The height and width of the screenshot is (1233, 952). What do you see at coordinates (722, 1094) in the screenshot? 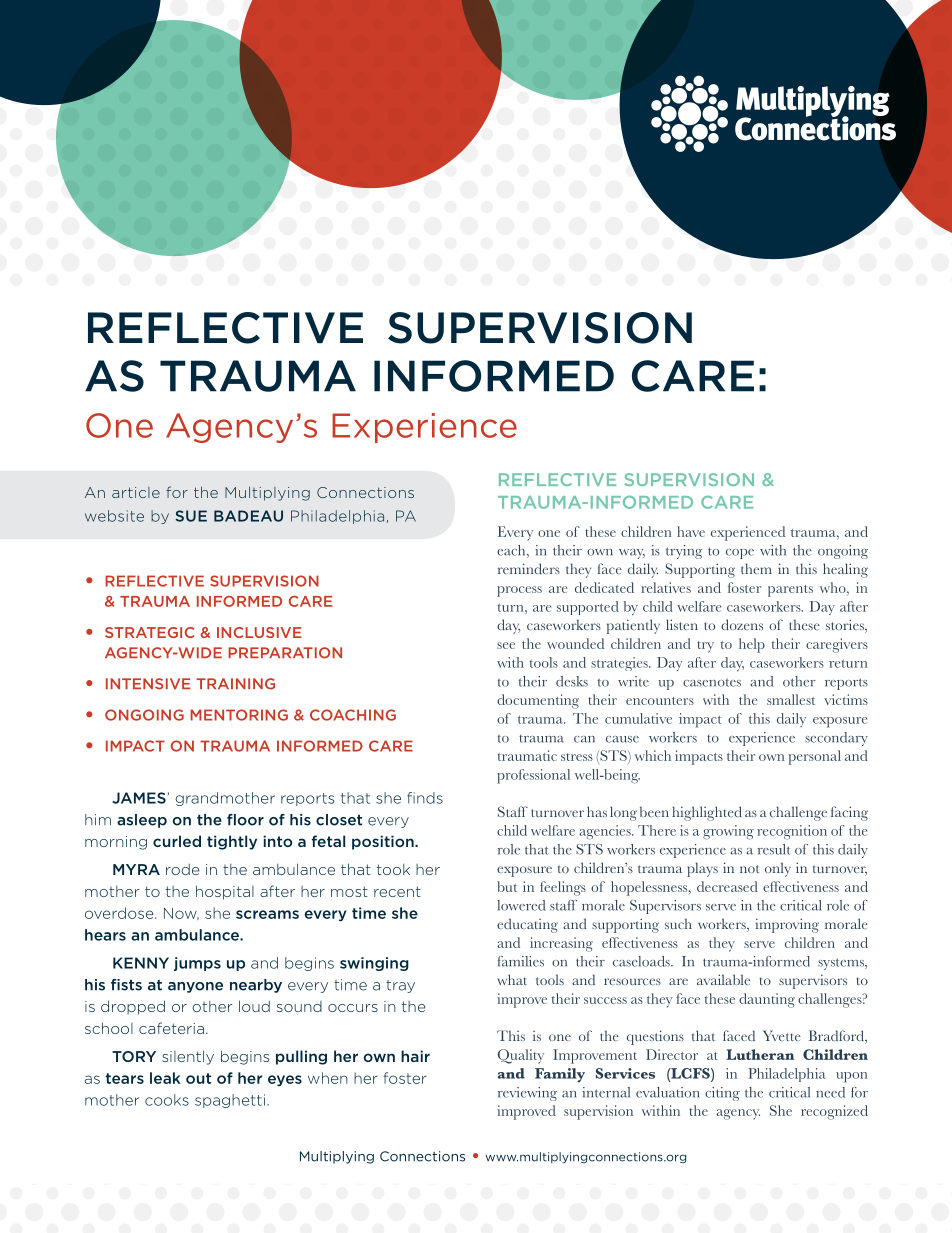
I see `citing` at bounding box center [722, 1094].
